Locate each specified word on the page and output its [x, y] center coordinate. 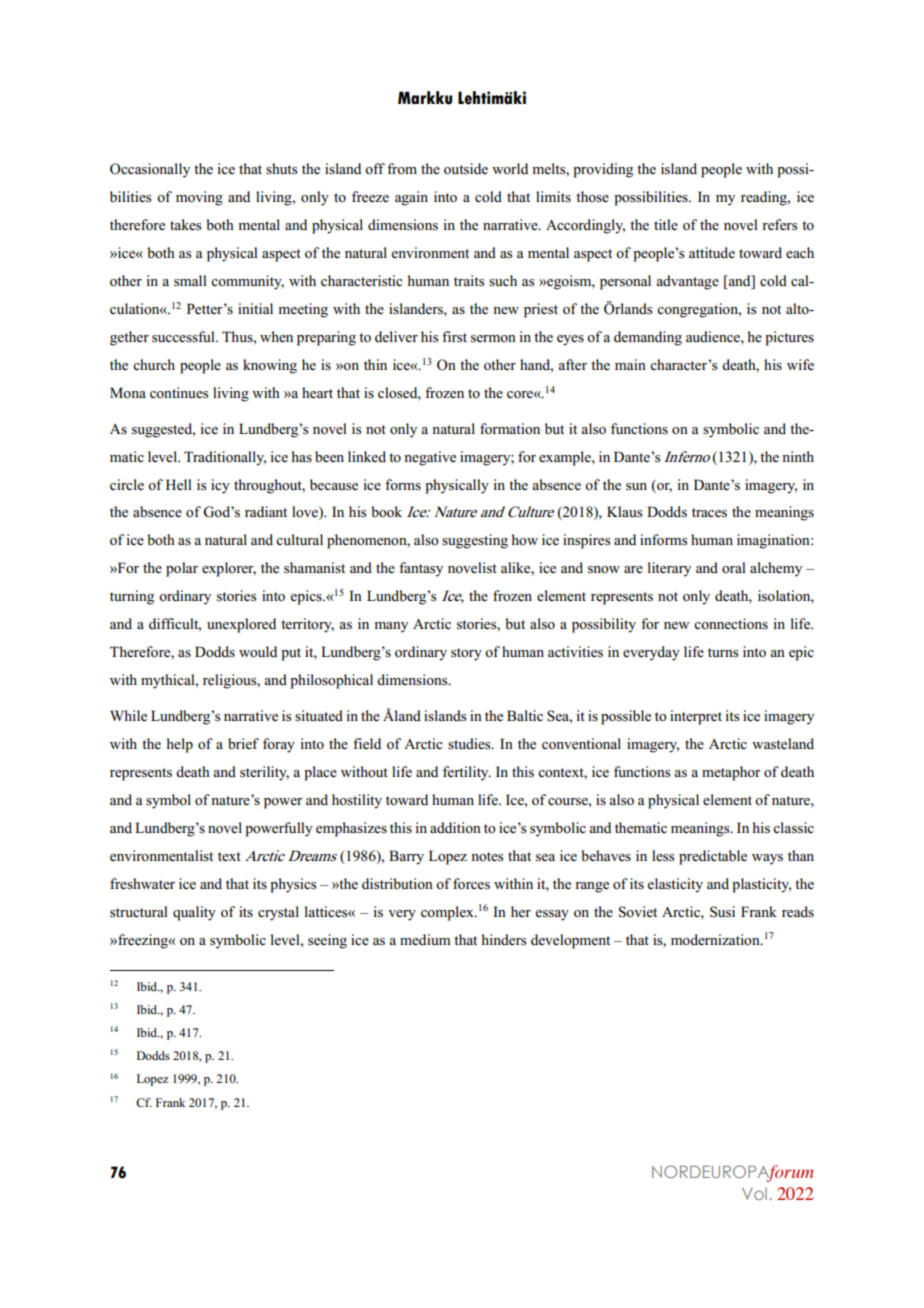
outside [466, 169]
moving [199, 198]
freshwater [142, 884]
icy [220, 486]
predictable [713, 857]
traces [709, 513]
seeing [327, 941]
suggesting [475, 541]
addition [455, 828]
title [666, 225]
